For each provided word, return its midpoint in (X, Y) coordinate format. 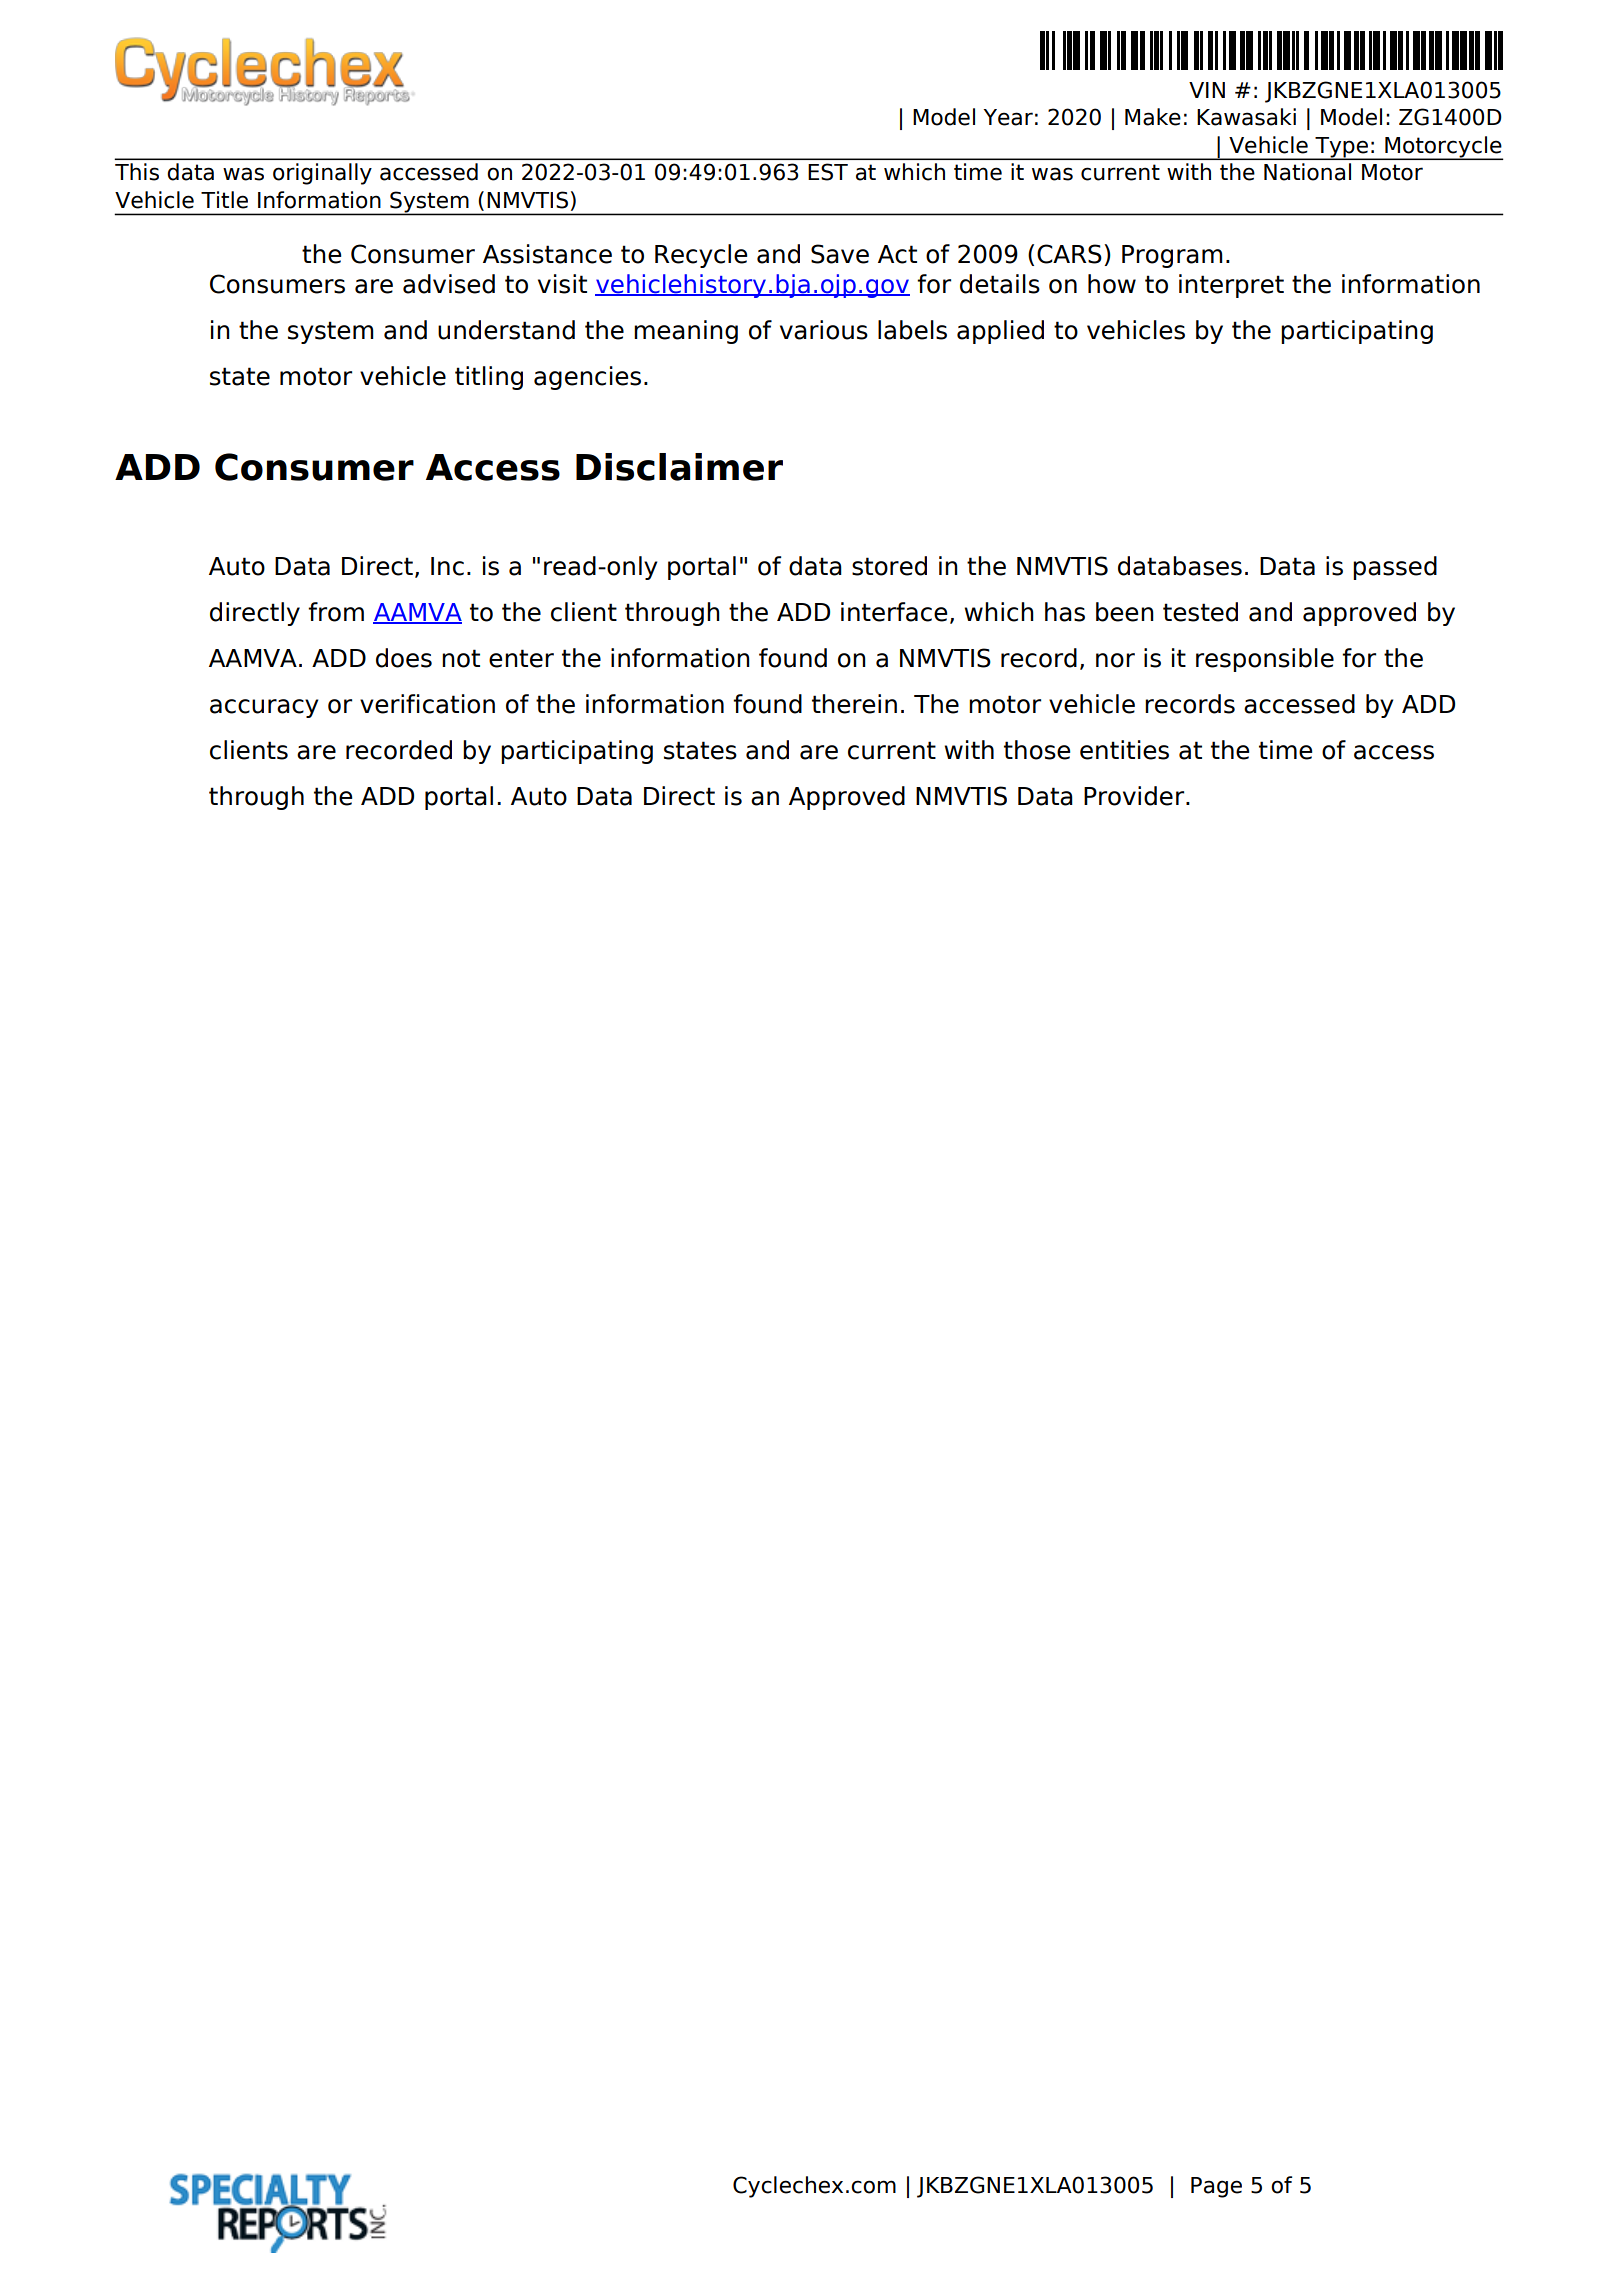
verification (427, 704)
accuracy (264, 708)
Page (1216, 2187)
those (1037, 750)
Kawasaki (1246, 117)
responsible (1265, 660)
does (404, 658)
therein (854, 704)
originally (322, 174)
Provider (1135, 796)
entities (1124, 750)
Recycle (701, 256)
